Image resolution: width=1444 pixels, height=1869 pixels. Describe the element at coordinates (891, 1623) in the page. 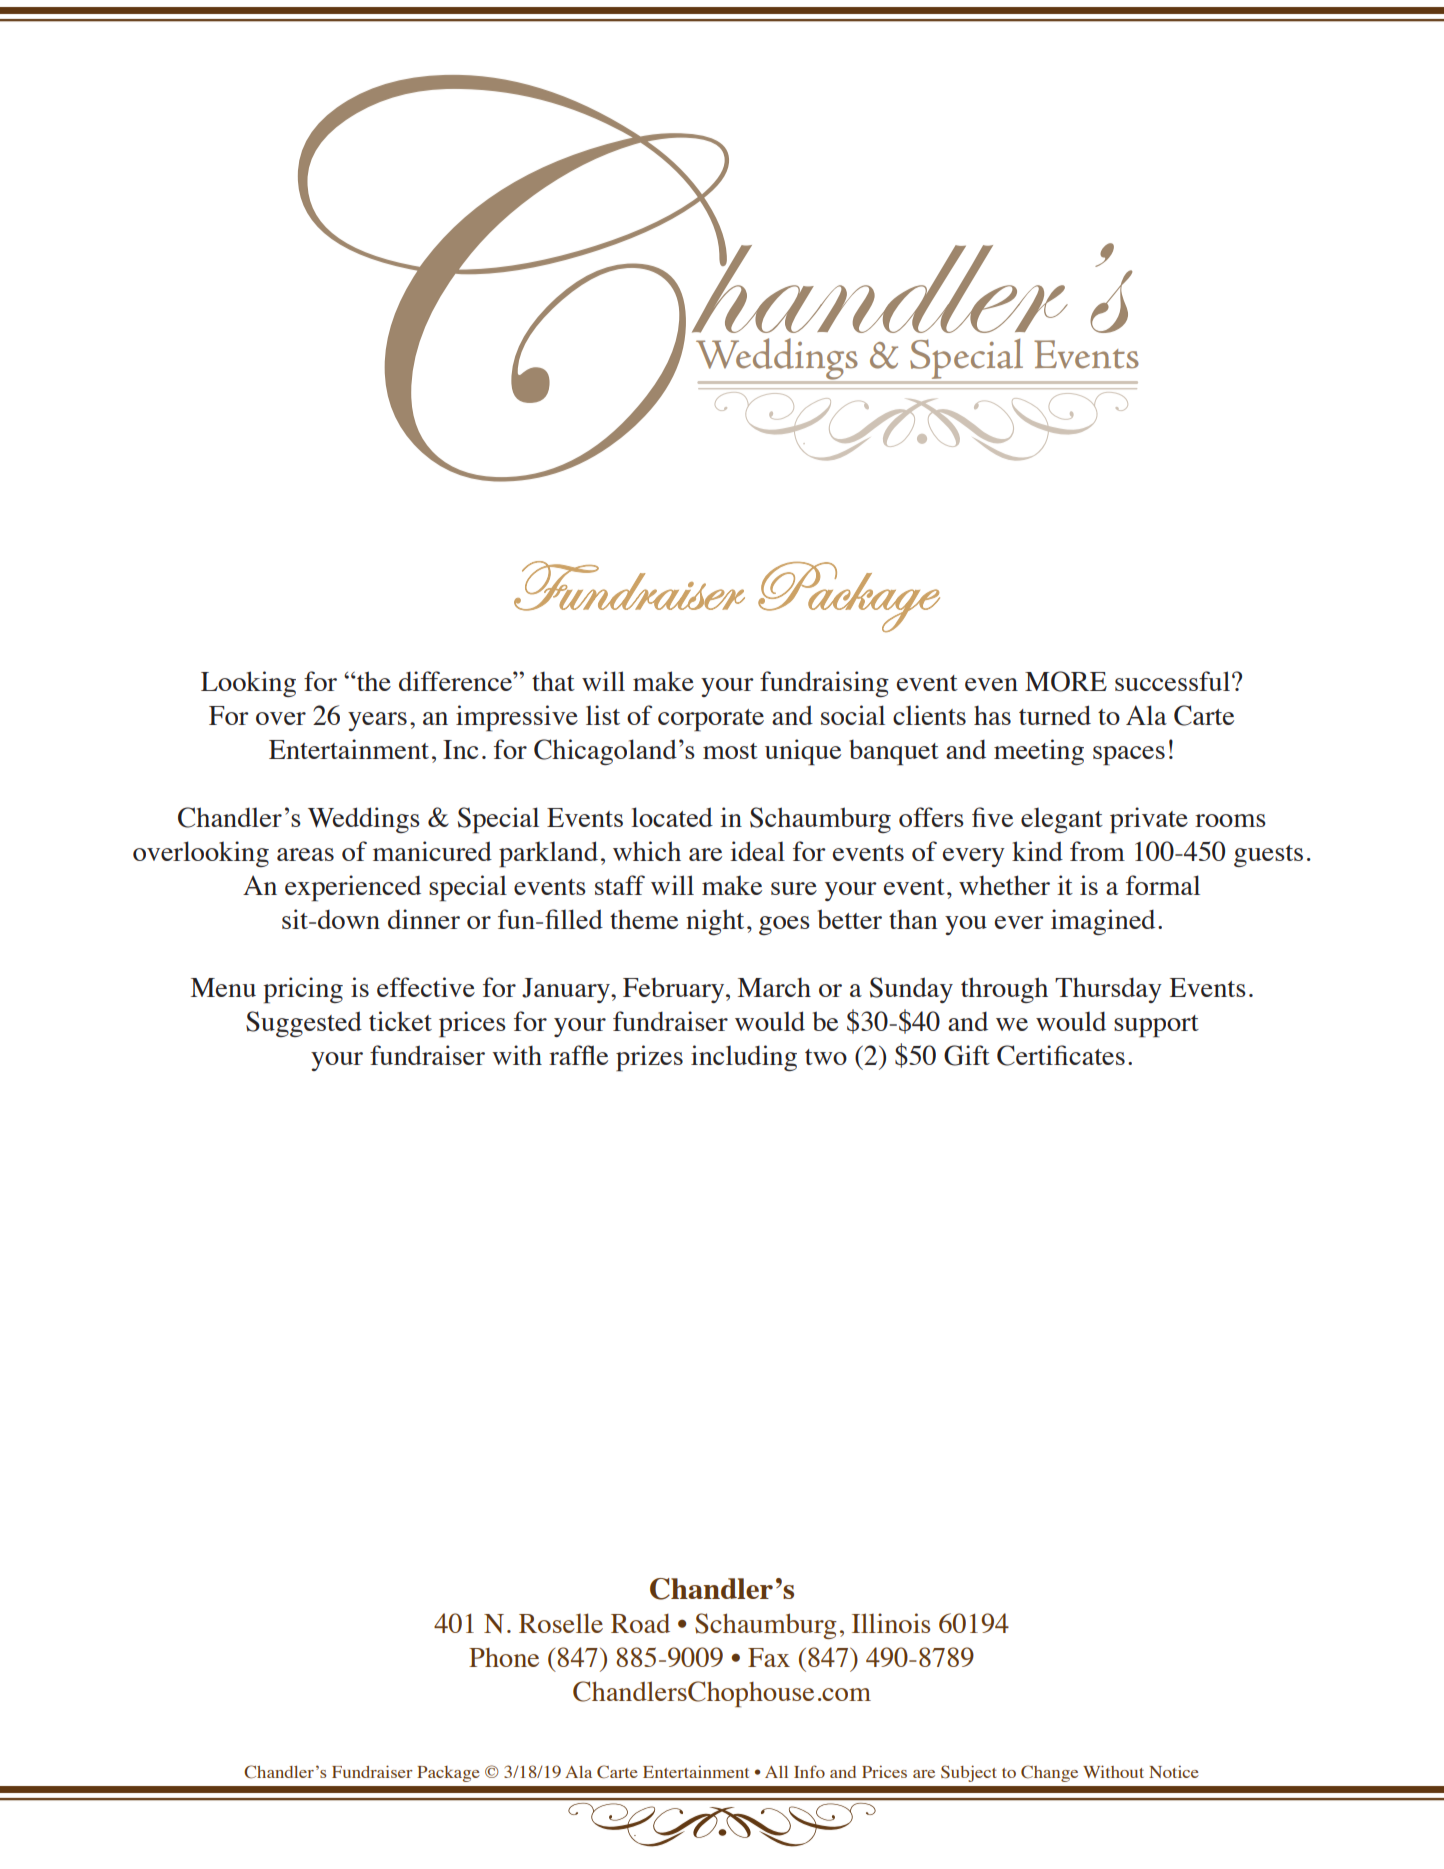

I see `Illinois` at that location.
